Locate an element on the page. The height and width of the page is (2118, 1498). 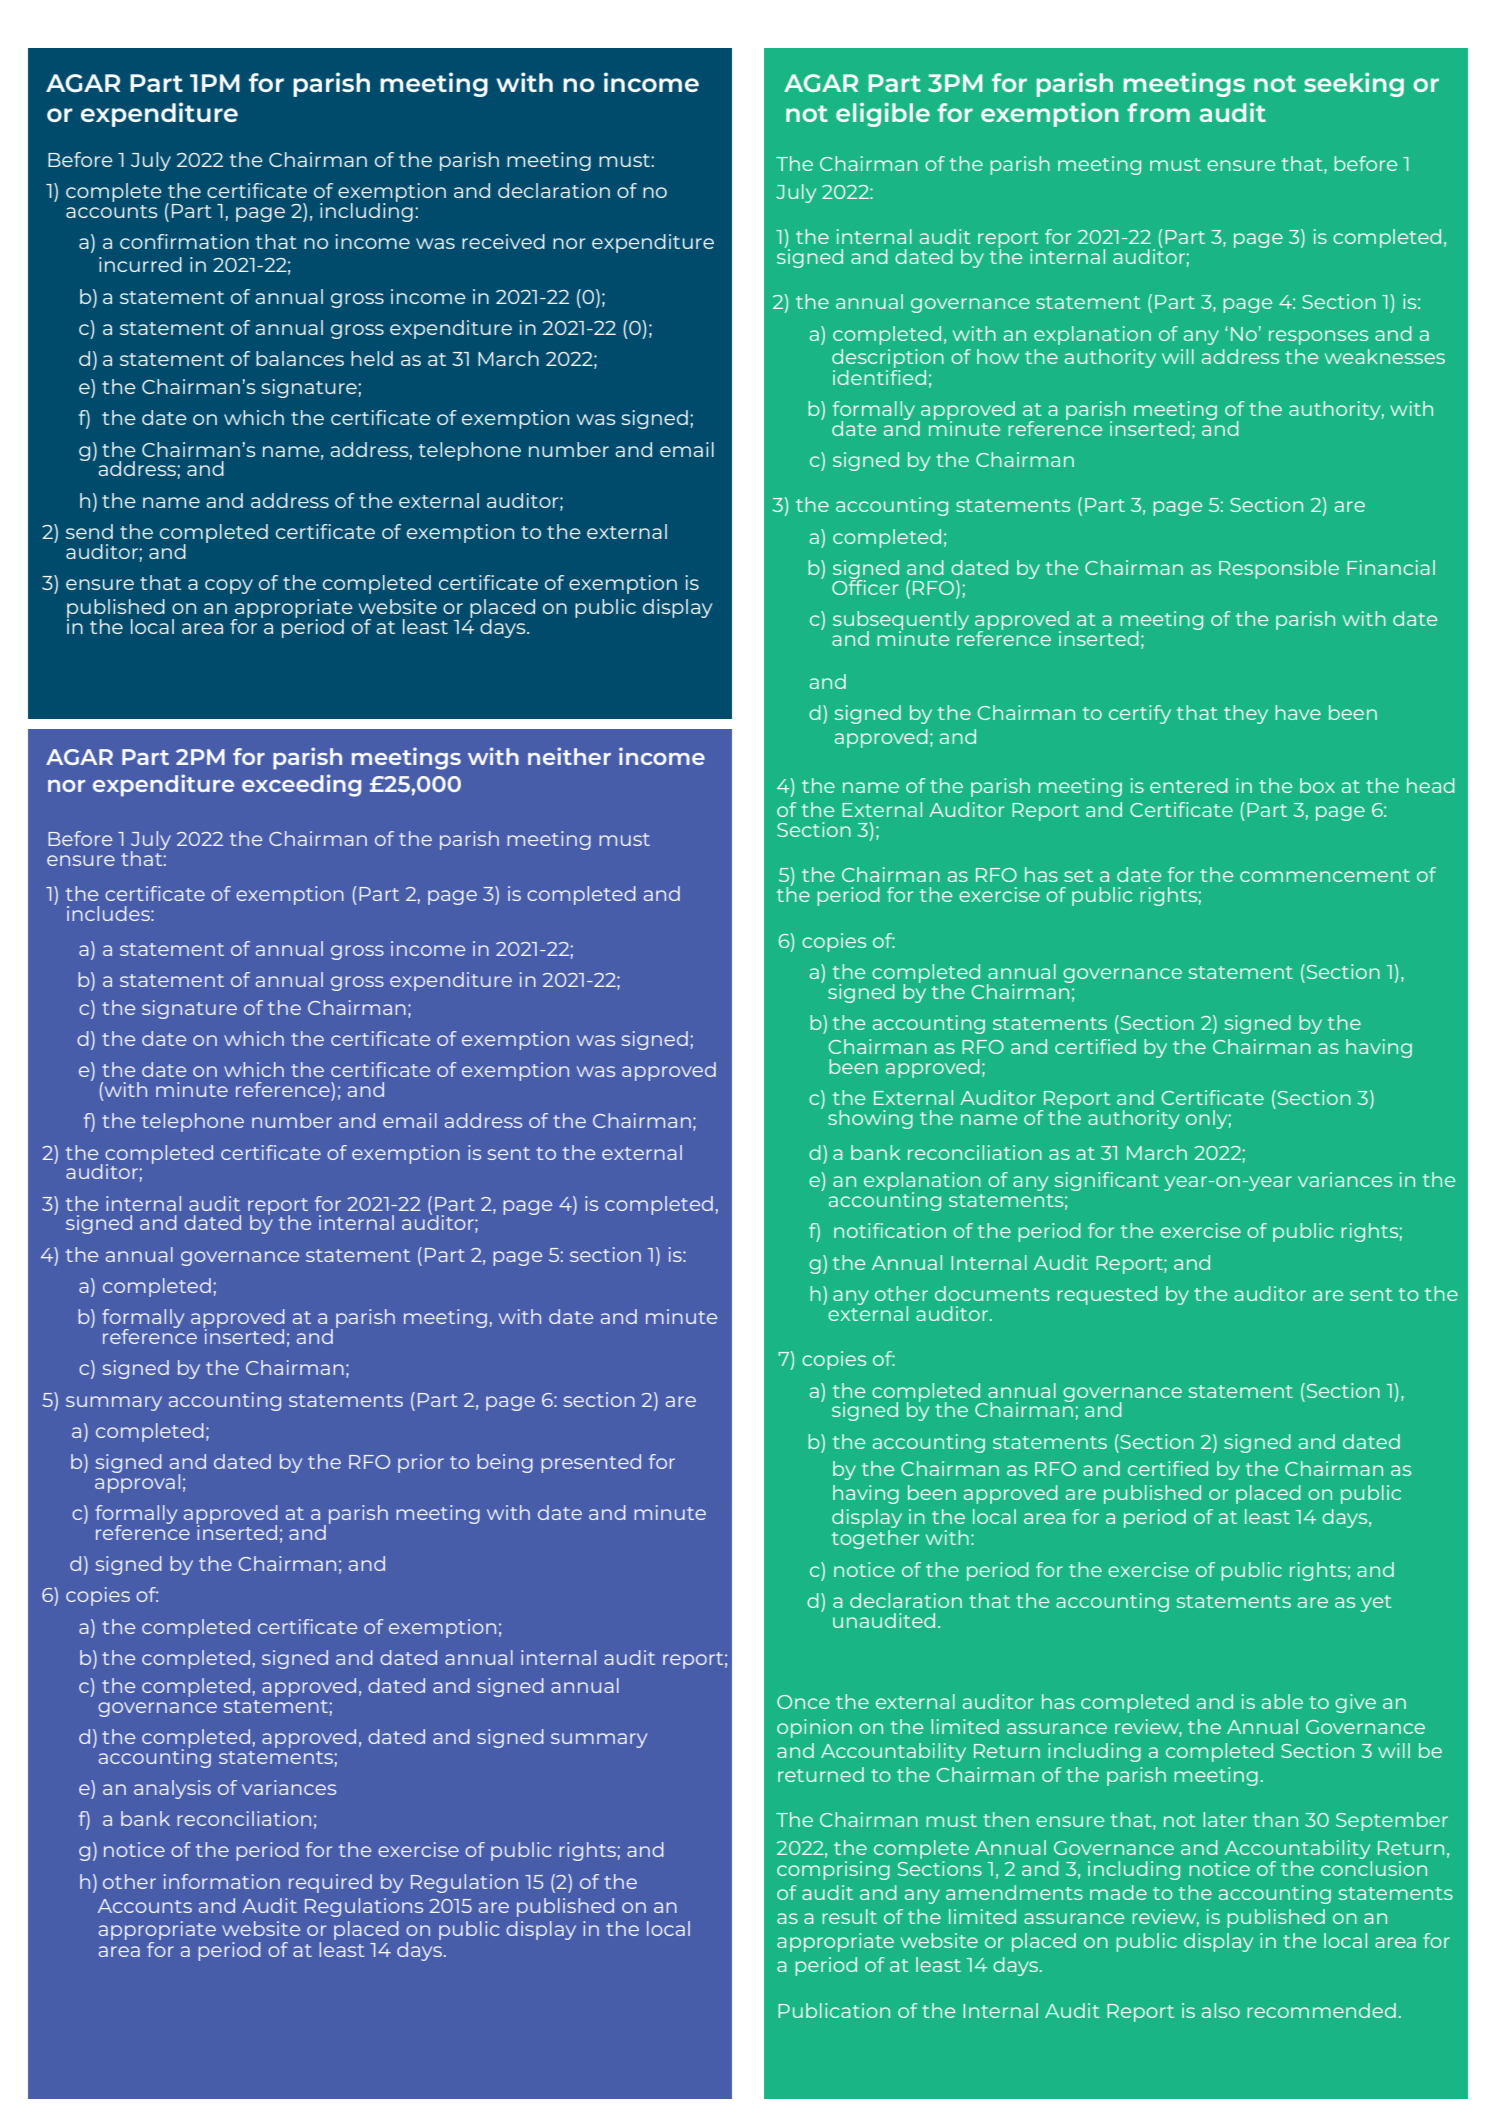
result is located at coordinates (849, 1916).
